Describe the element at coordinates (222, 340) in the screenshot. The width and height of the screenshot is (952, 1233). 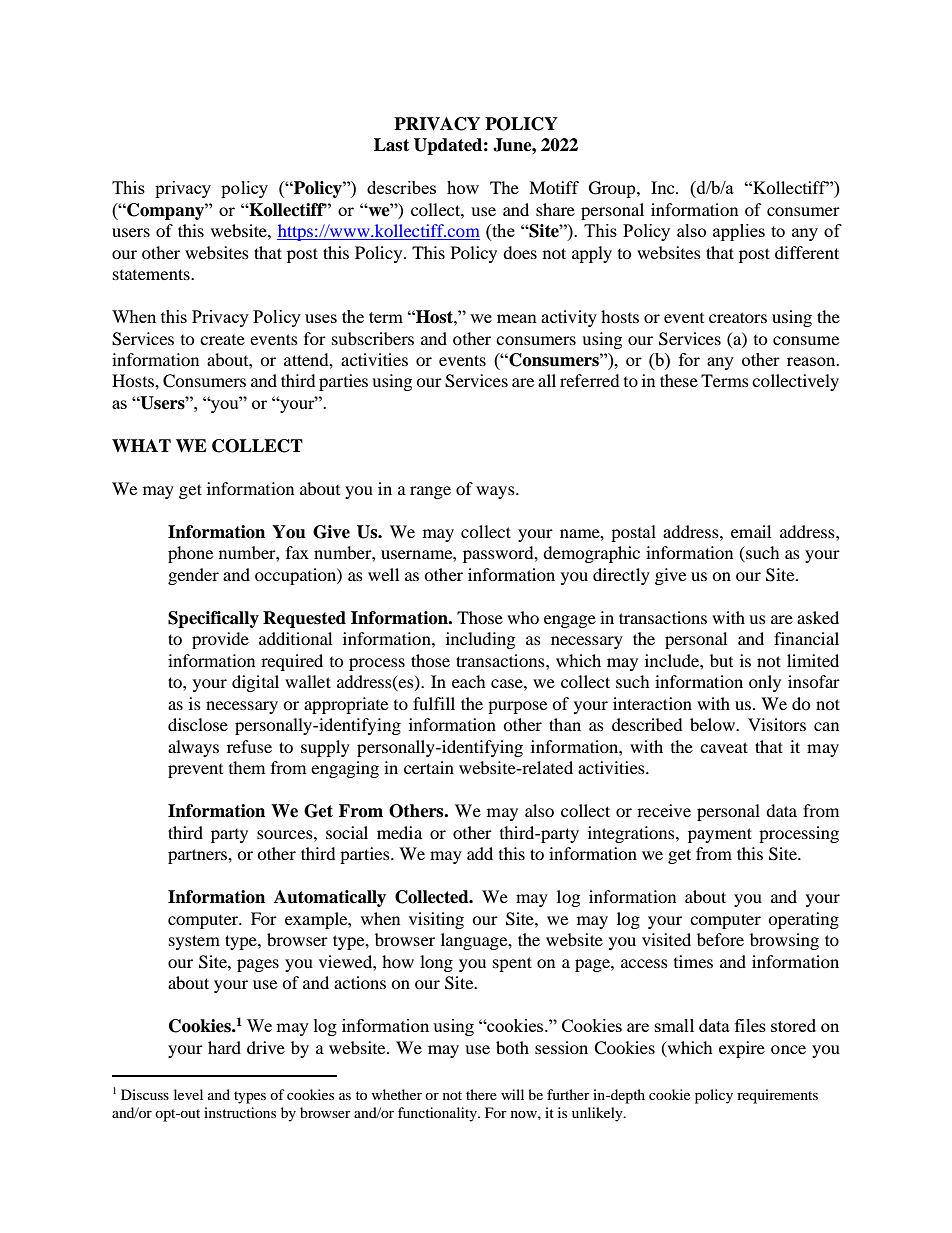
I see `create` at that location.
